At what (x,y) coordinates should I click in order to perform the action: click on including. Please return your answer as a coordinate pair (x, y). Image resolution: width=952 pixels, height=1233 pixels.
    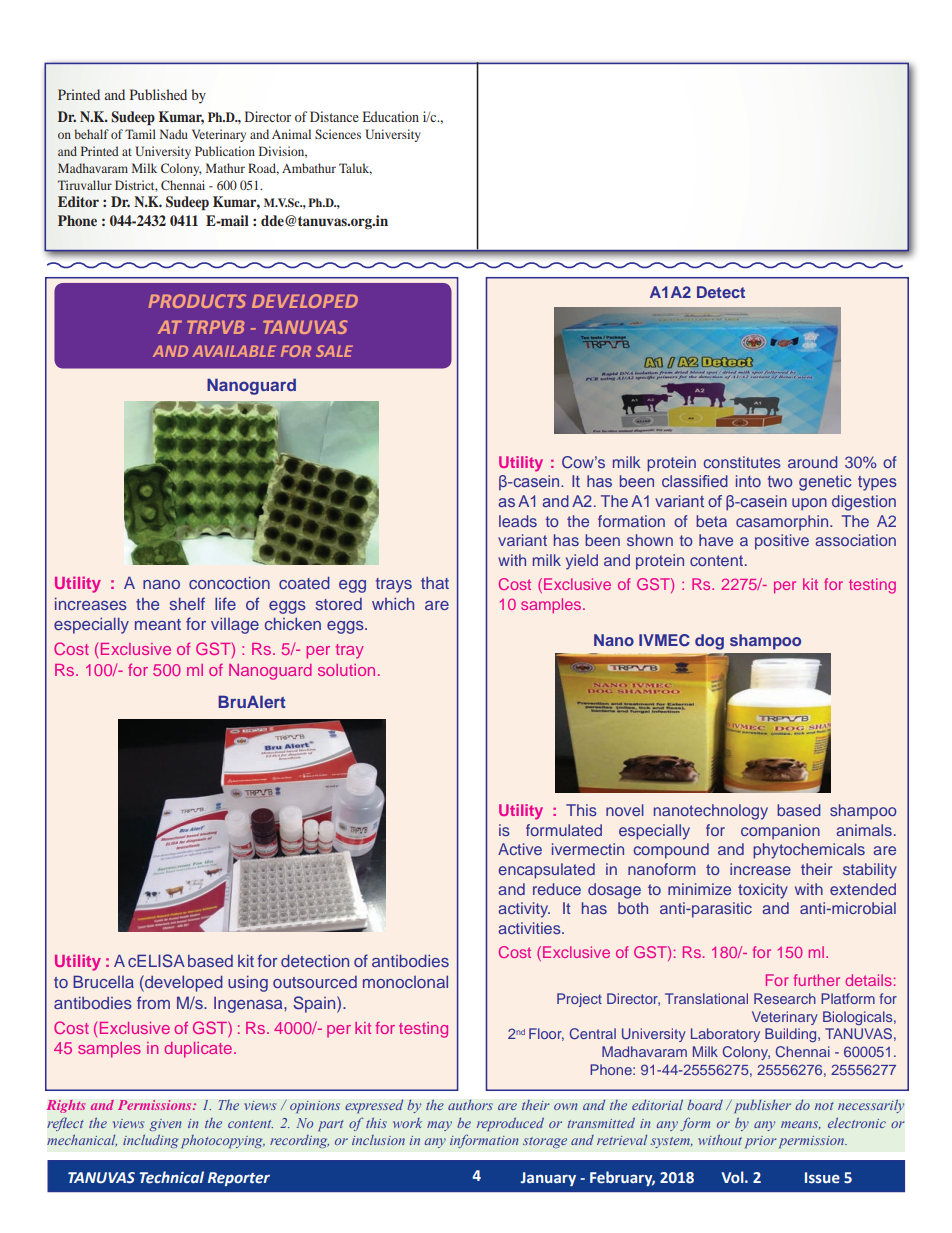
    Looking at the image, I should click on (150, 1141).
